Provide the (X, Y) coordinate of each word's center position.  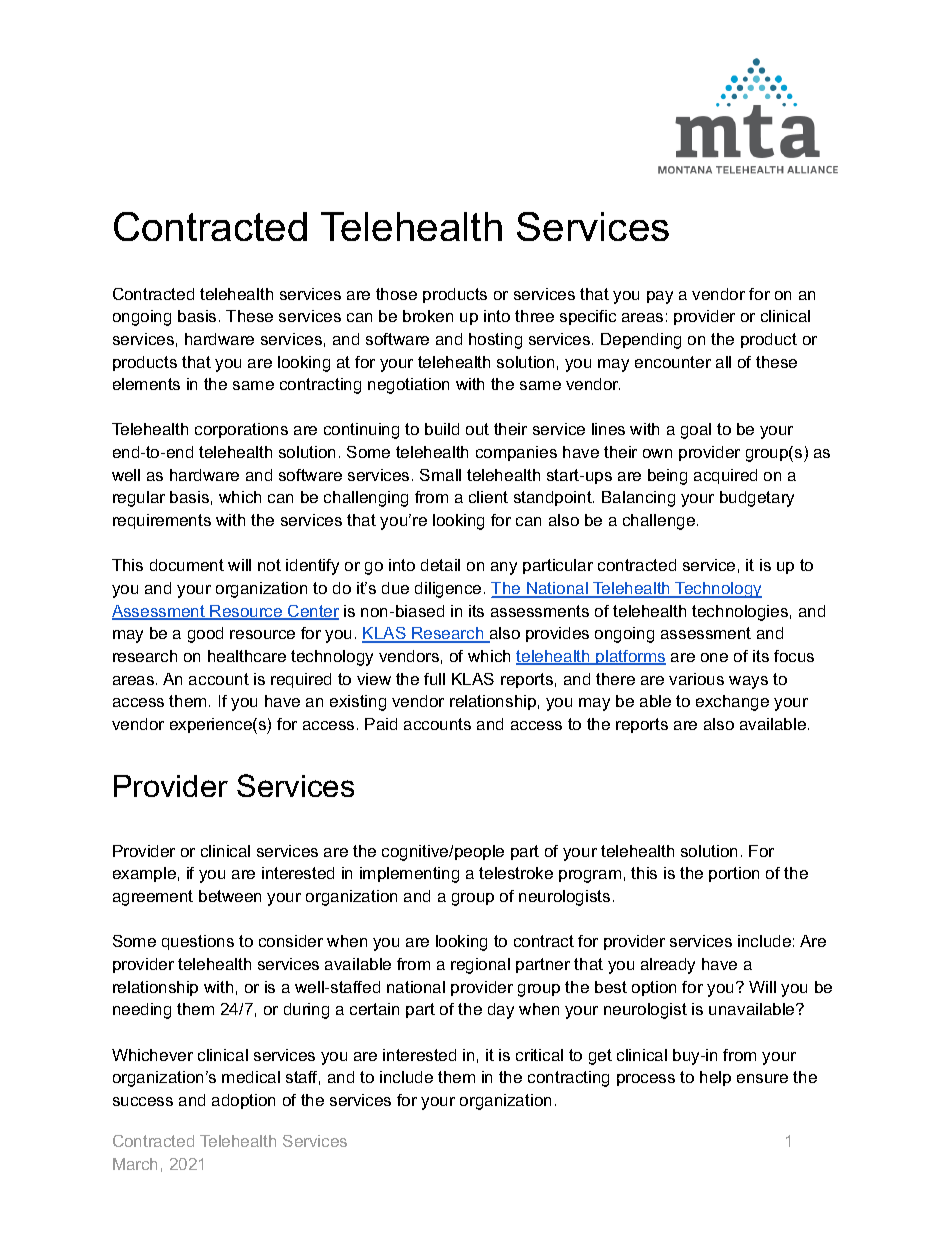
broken (428, 316)
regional (480, 966)
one (714, 657)
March (135, 1164)
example (144, 874)
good (205, 635)
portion (734, 874)
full (434, 679)
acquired (725, 476)
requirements (162, 521)
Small (440, 475)
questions (198, 942)
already (668, 966)
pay (660, 297)
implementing (409, 875)
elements (146, 384)
